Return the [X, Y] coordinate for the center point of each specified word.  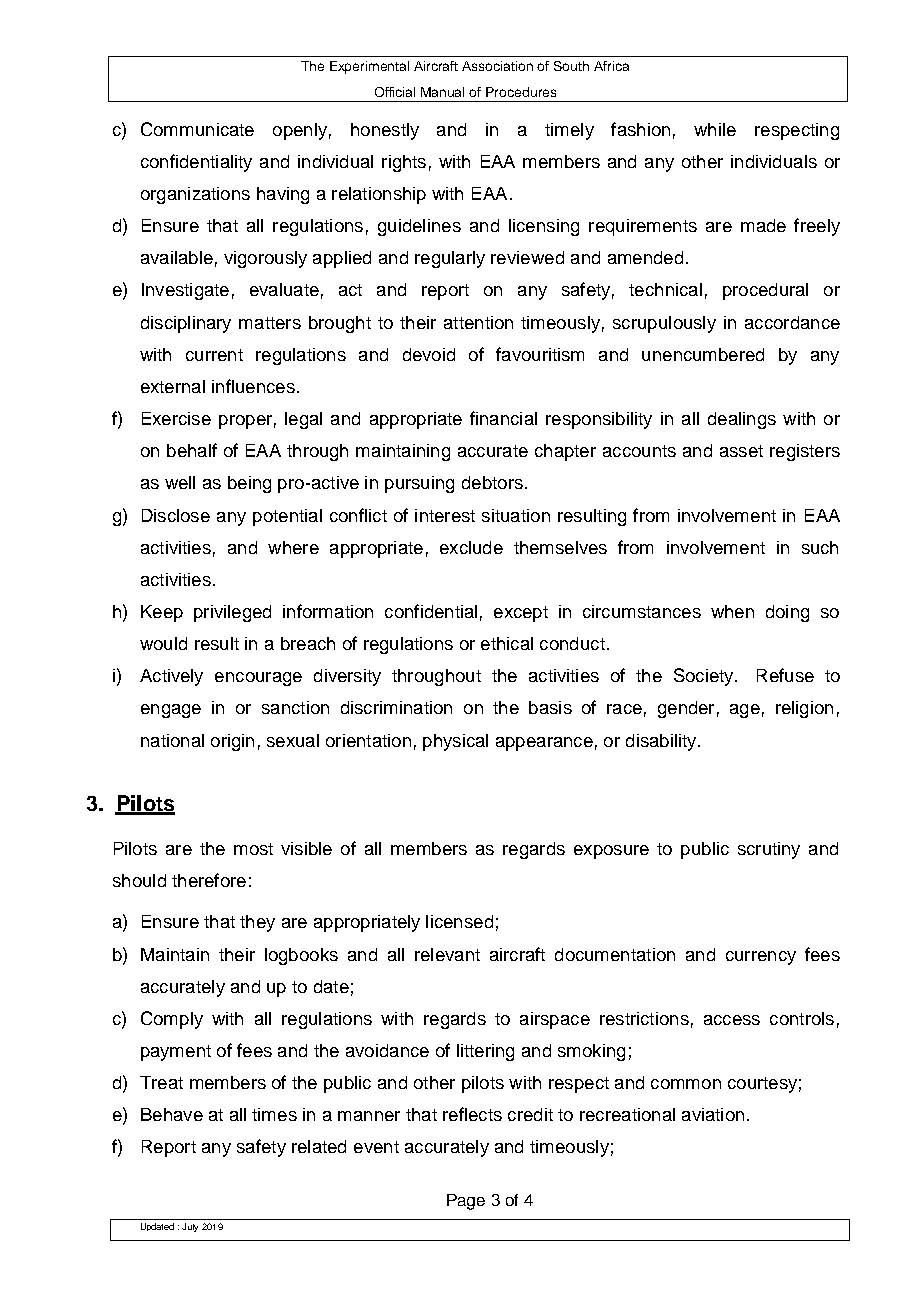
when [732, 611]
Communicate [197, 129]
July [190, 1227]
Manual [442, 92]
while [715, 129]
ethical [507, 643]
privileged [232, 613]
